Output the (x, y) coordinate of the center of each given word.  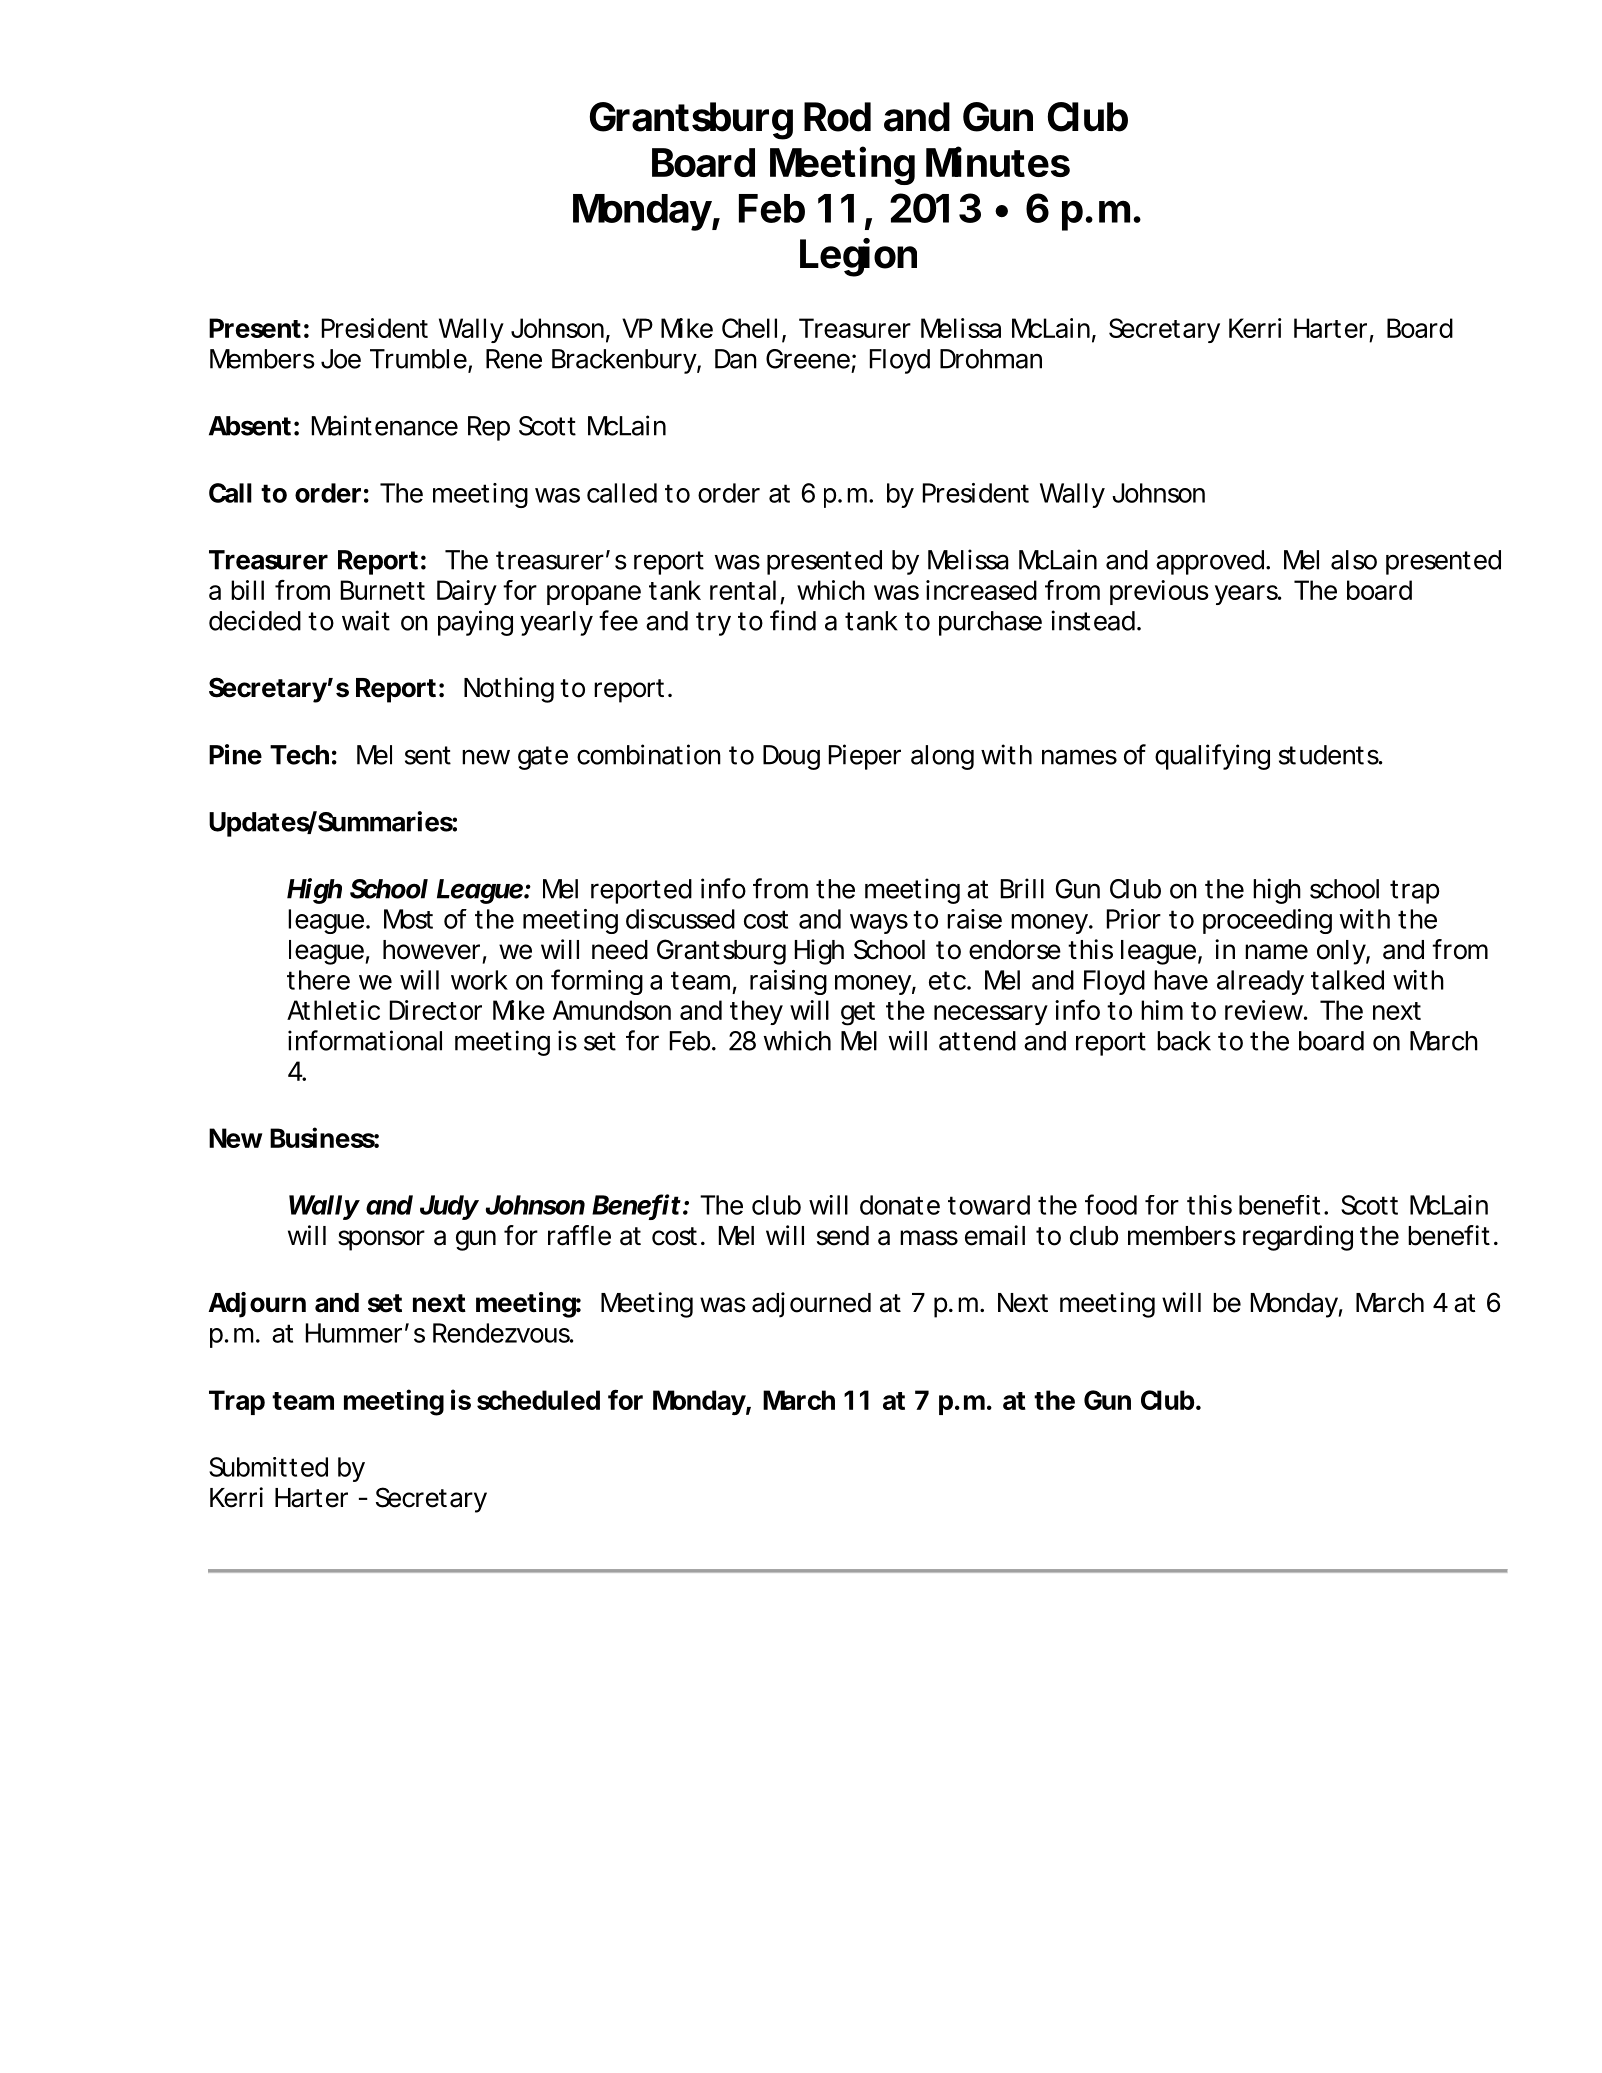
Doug (791, 757)
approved (1210, 562)
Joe (341, 359)
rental (743, 590)
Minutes (998, 161)
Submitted (268, 1467)
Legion (858, 257)
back (1184, 1041)
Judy (449, 1207)
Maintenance (385, 425)
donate (900, 1205)
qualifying (1212, 757)
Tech (299, 755)
